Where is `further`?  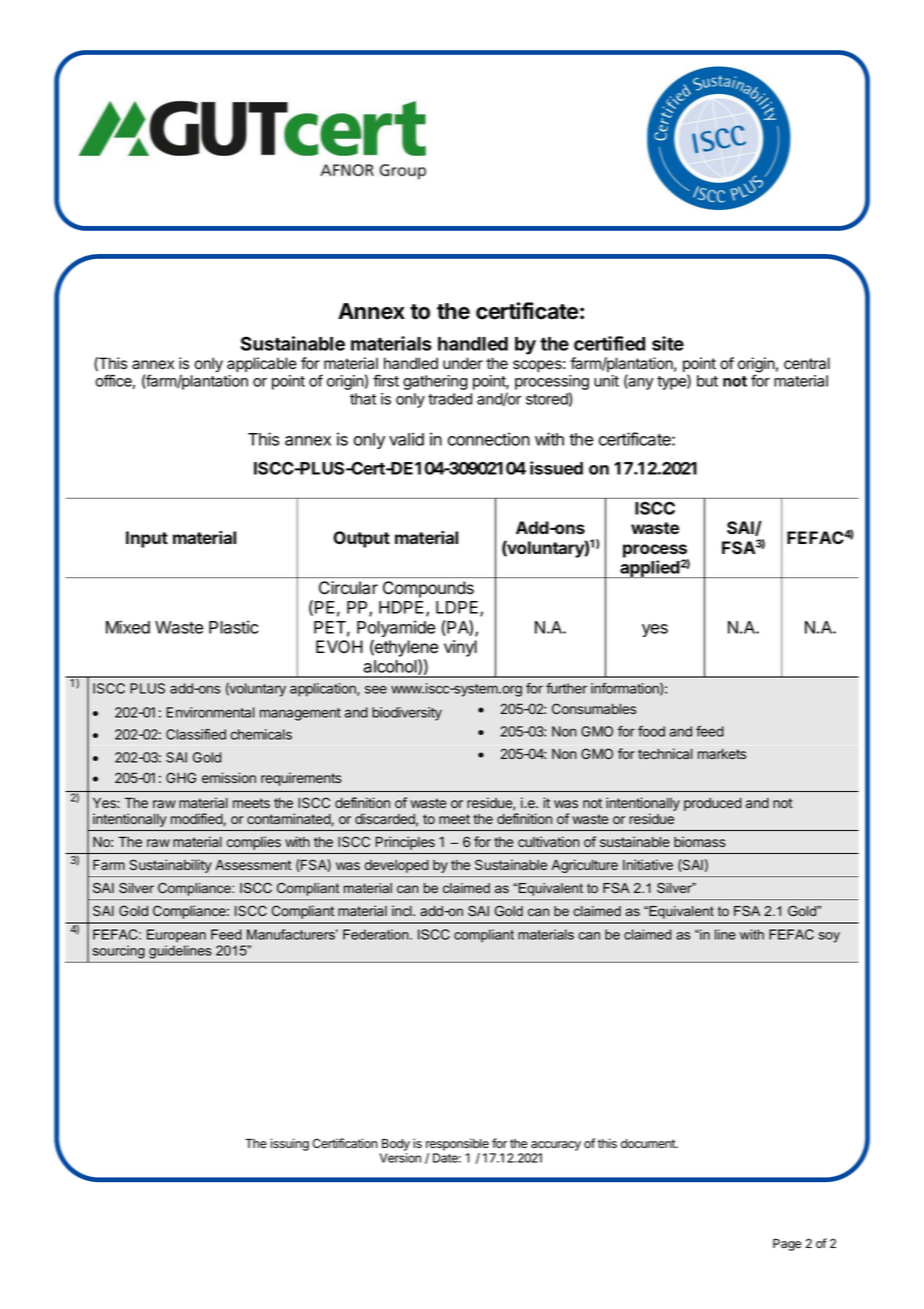 further is located at coordinates (566, 688).
